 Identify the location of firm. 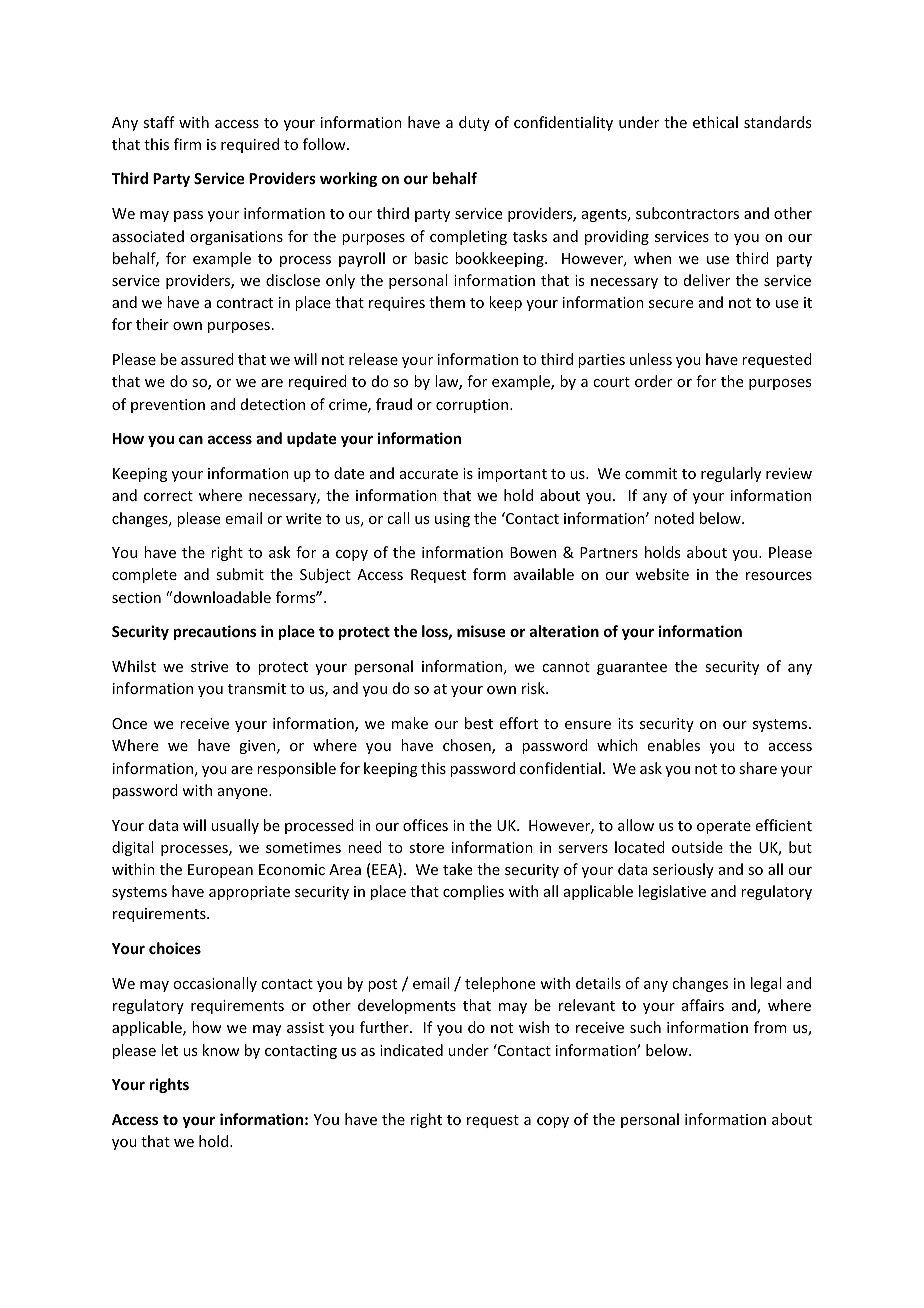
(187, 144).
